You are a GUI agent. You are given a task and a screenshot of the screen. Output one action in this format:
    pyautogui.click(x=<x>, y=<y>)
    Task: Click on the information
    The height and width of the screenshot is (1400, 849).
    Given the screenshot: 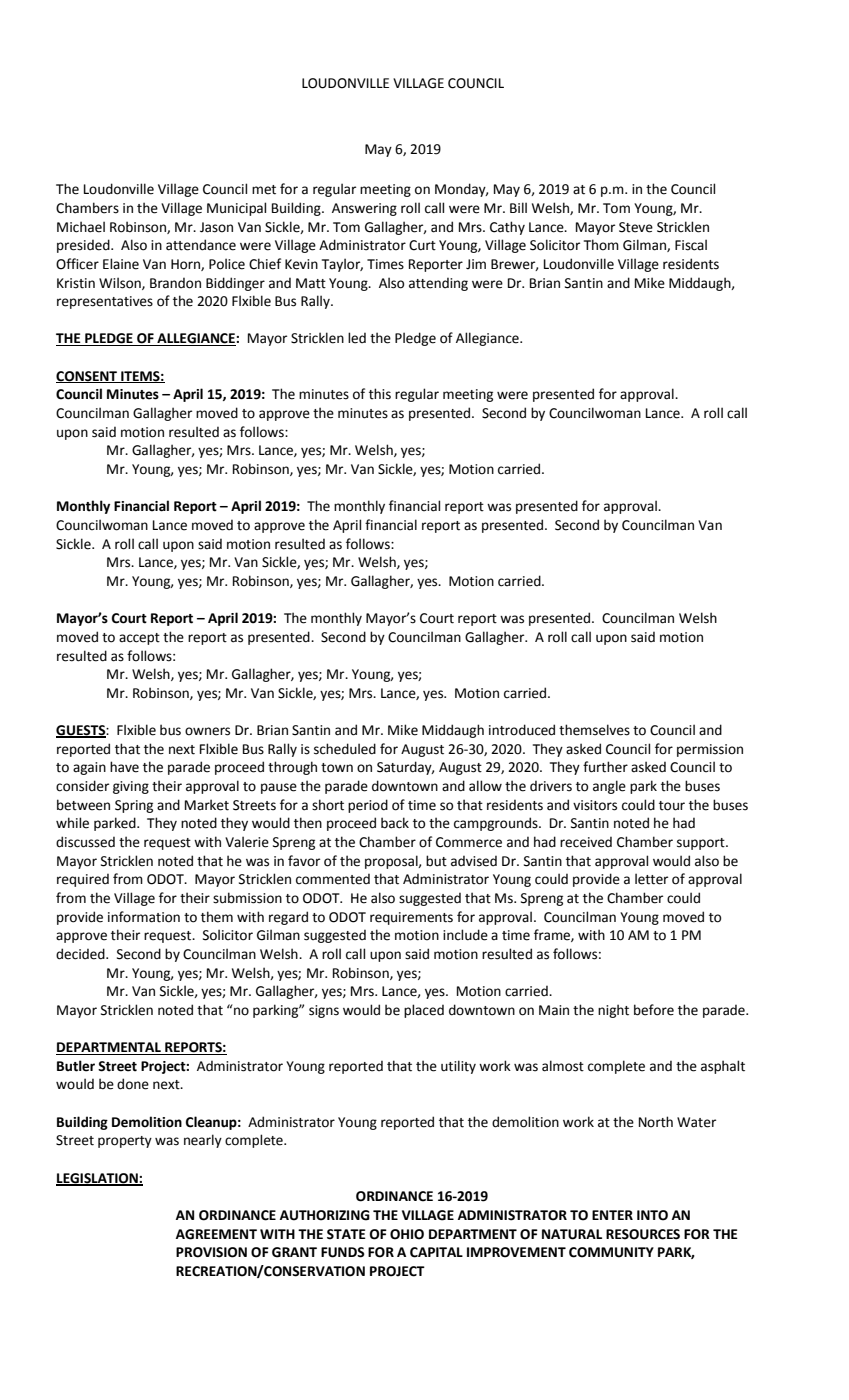 What is the action you would take?
    pyautogui.click(x=144, y=917)
